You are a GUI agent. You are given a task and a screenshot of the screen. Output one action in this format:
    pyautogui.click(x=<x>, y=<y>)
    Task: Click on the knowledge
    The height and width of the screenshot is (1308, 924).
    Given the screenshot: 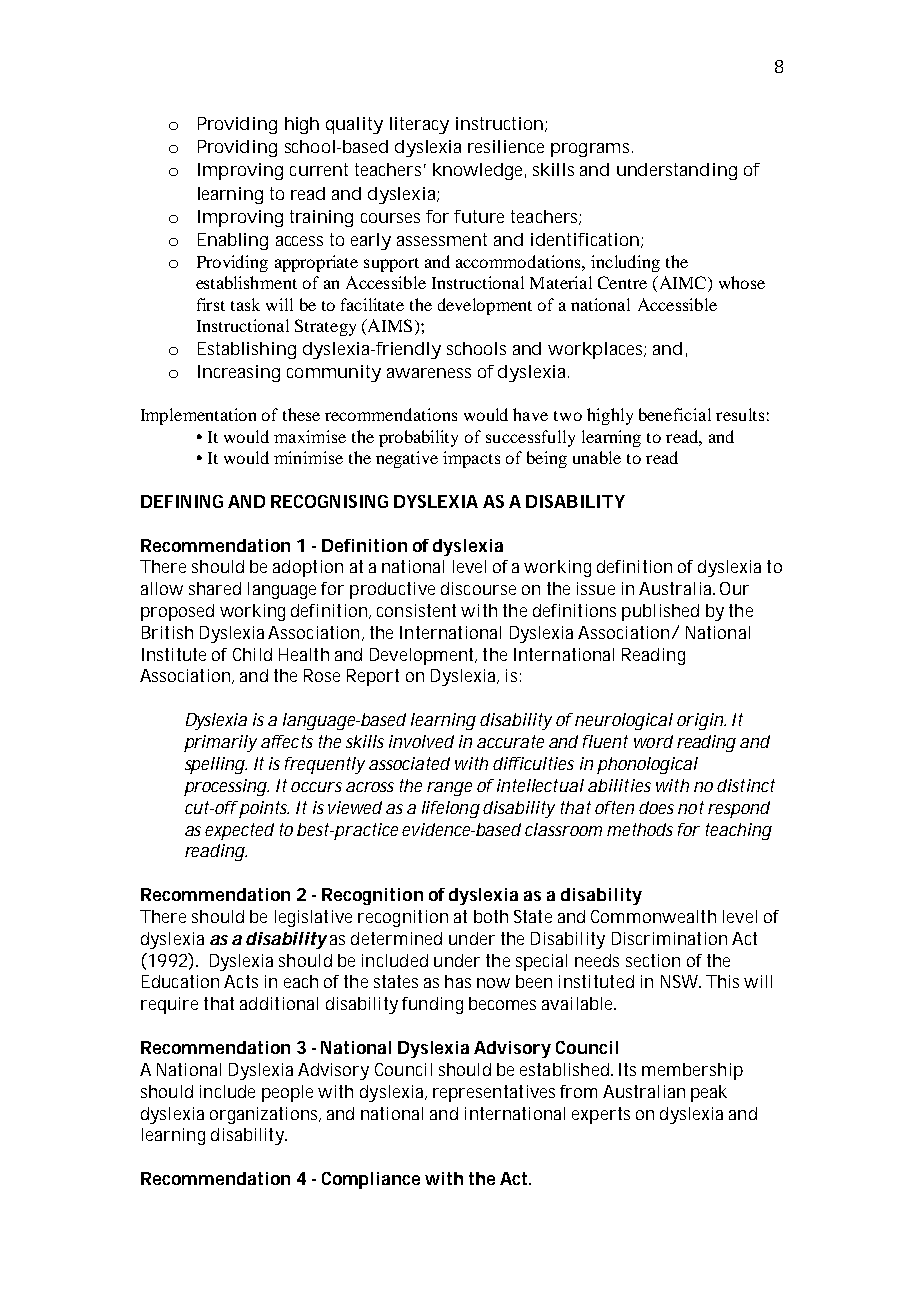 What is the action you would take?
    pyautogui.click(x=479, y=171)
